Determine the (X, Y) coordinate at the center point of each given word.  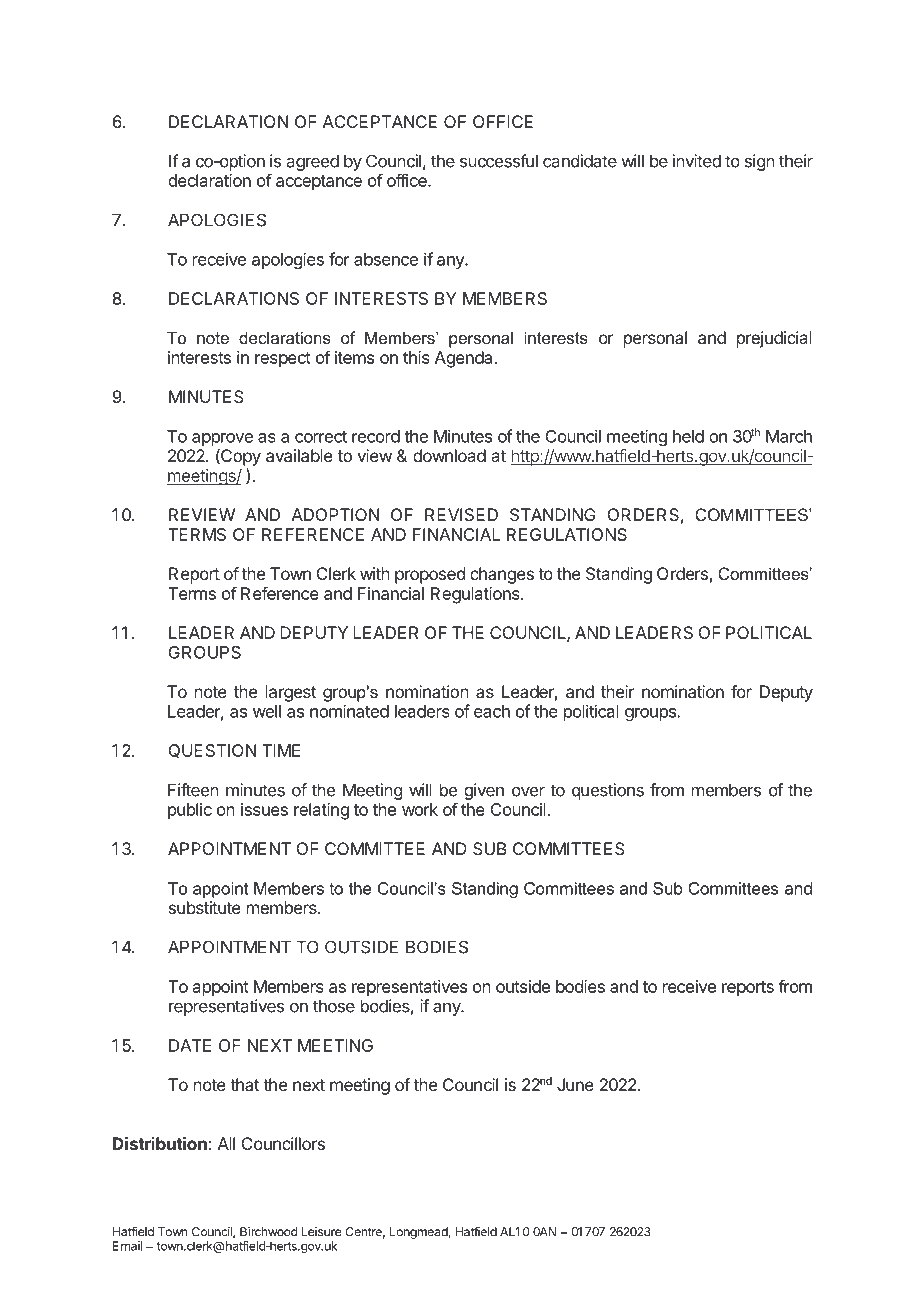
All (226, 1143)
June (575, 1084)
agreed (313, 162)
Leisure (321, 1232)
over (528, 792)
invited (697, 161)
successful (499, 161)
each (492, 711)
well (267, 711)
